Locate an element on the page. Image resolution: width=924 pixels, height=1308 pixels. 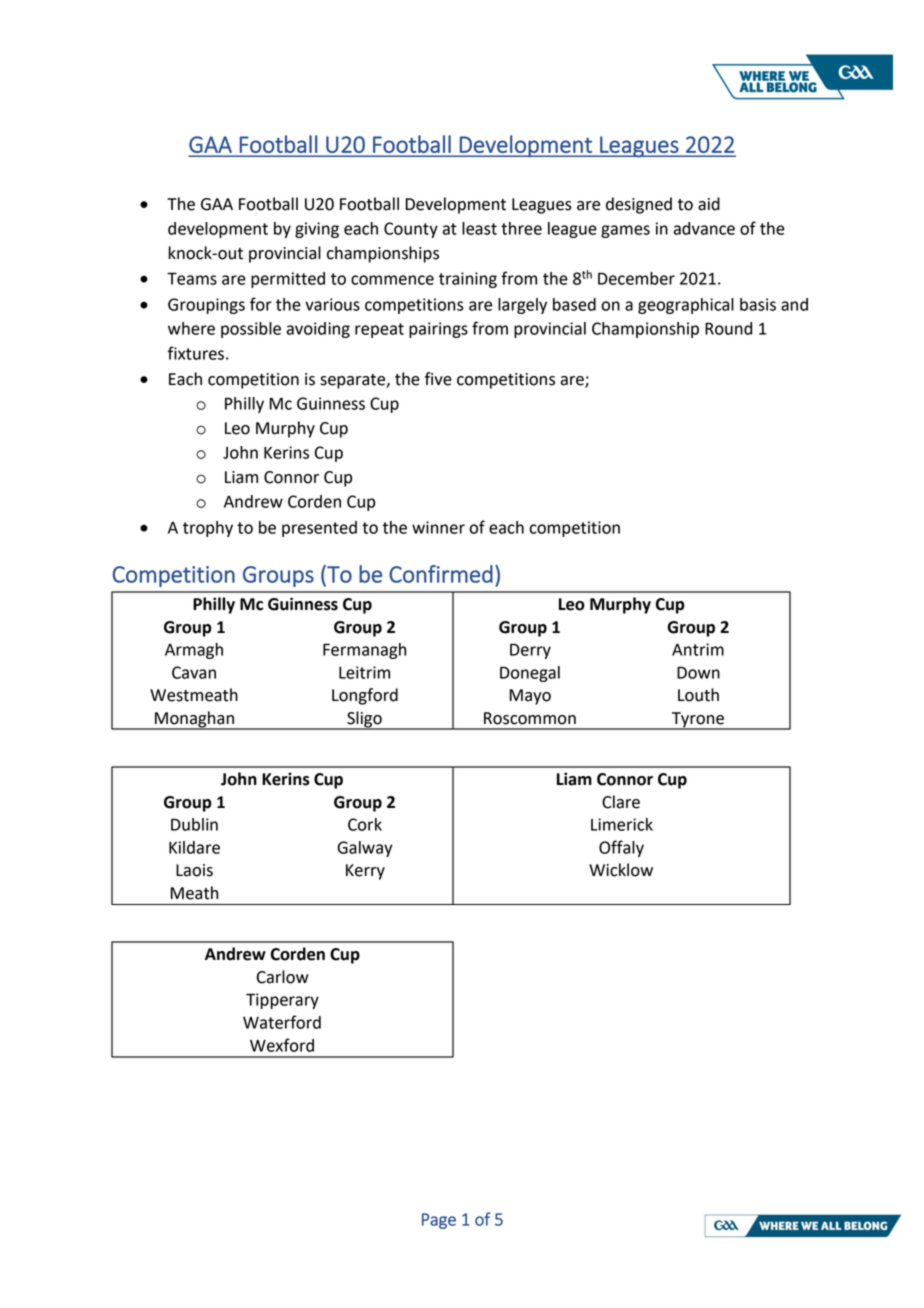
Page is located at coordinates (439, 1221).
